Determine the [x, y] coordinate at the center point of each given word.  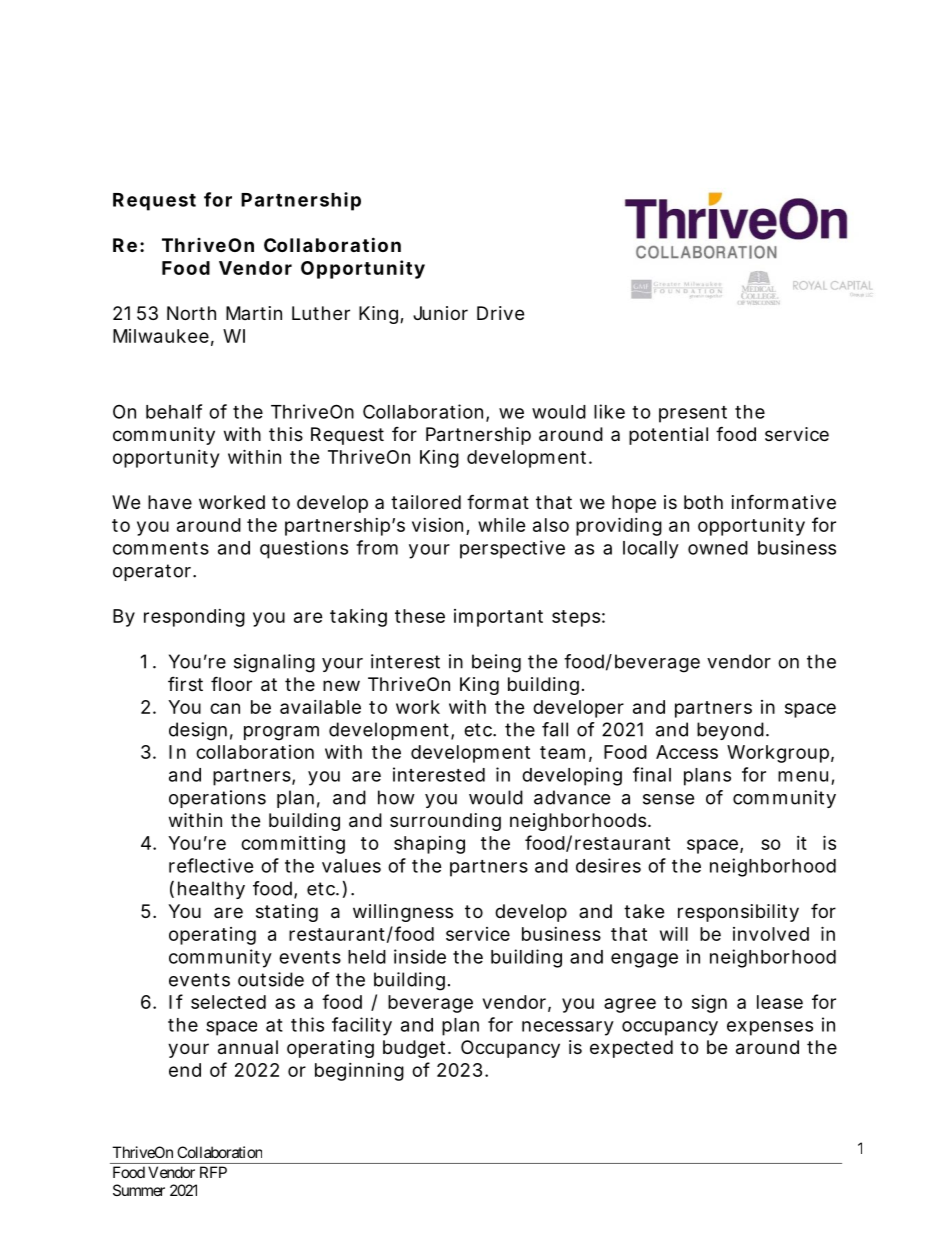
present [693, 414]
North [191, 313]
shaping [429, 845]
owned [718, 548]
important [498, 618]
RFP [213, 1172]
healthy [211, 890]
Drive [500, 313]
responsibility [738, 913]
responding [194, 618]
